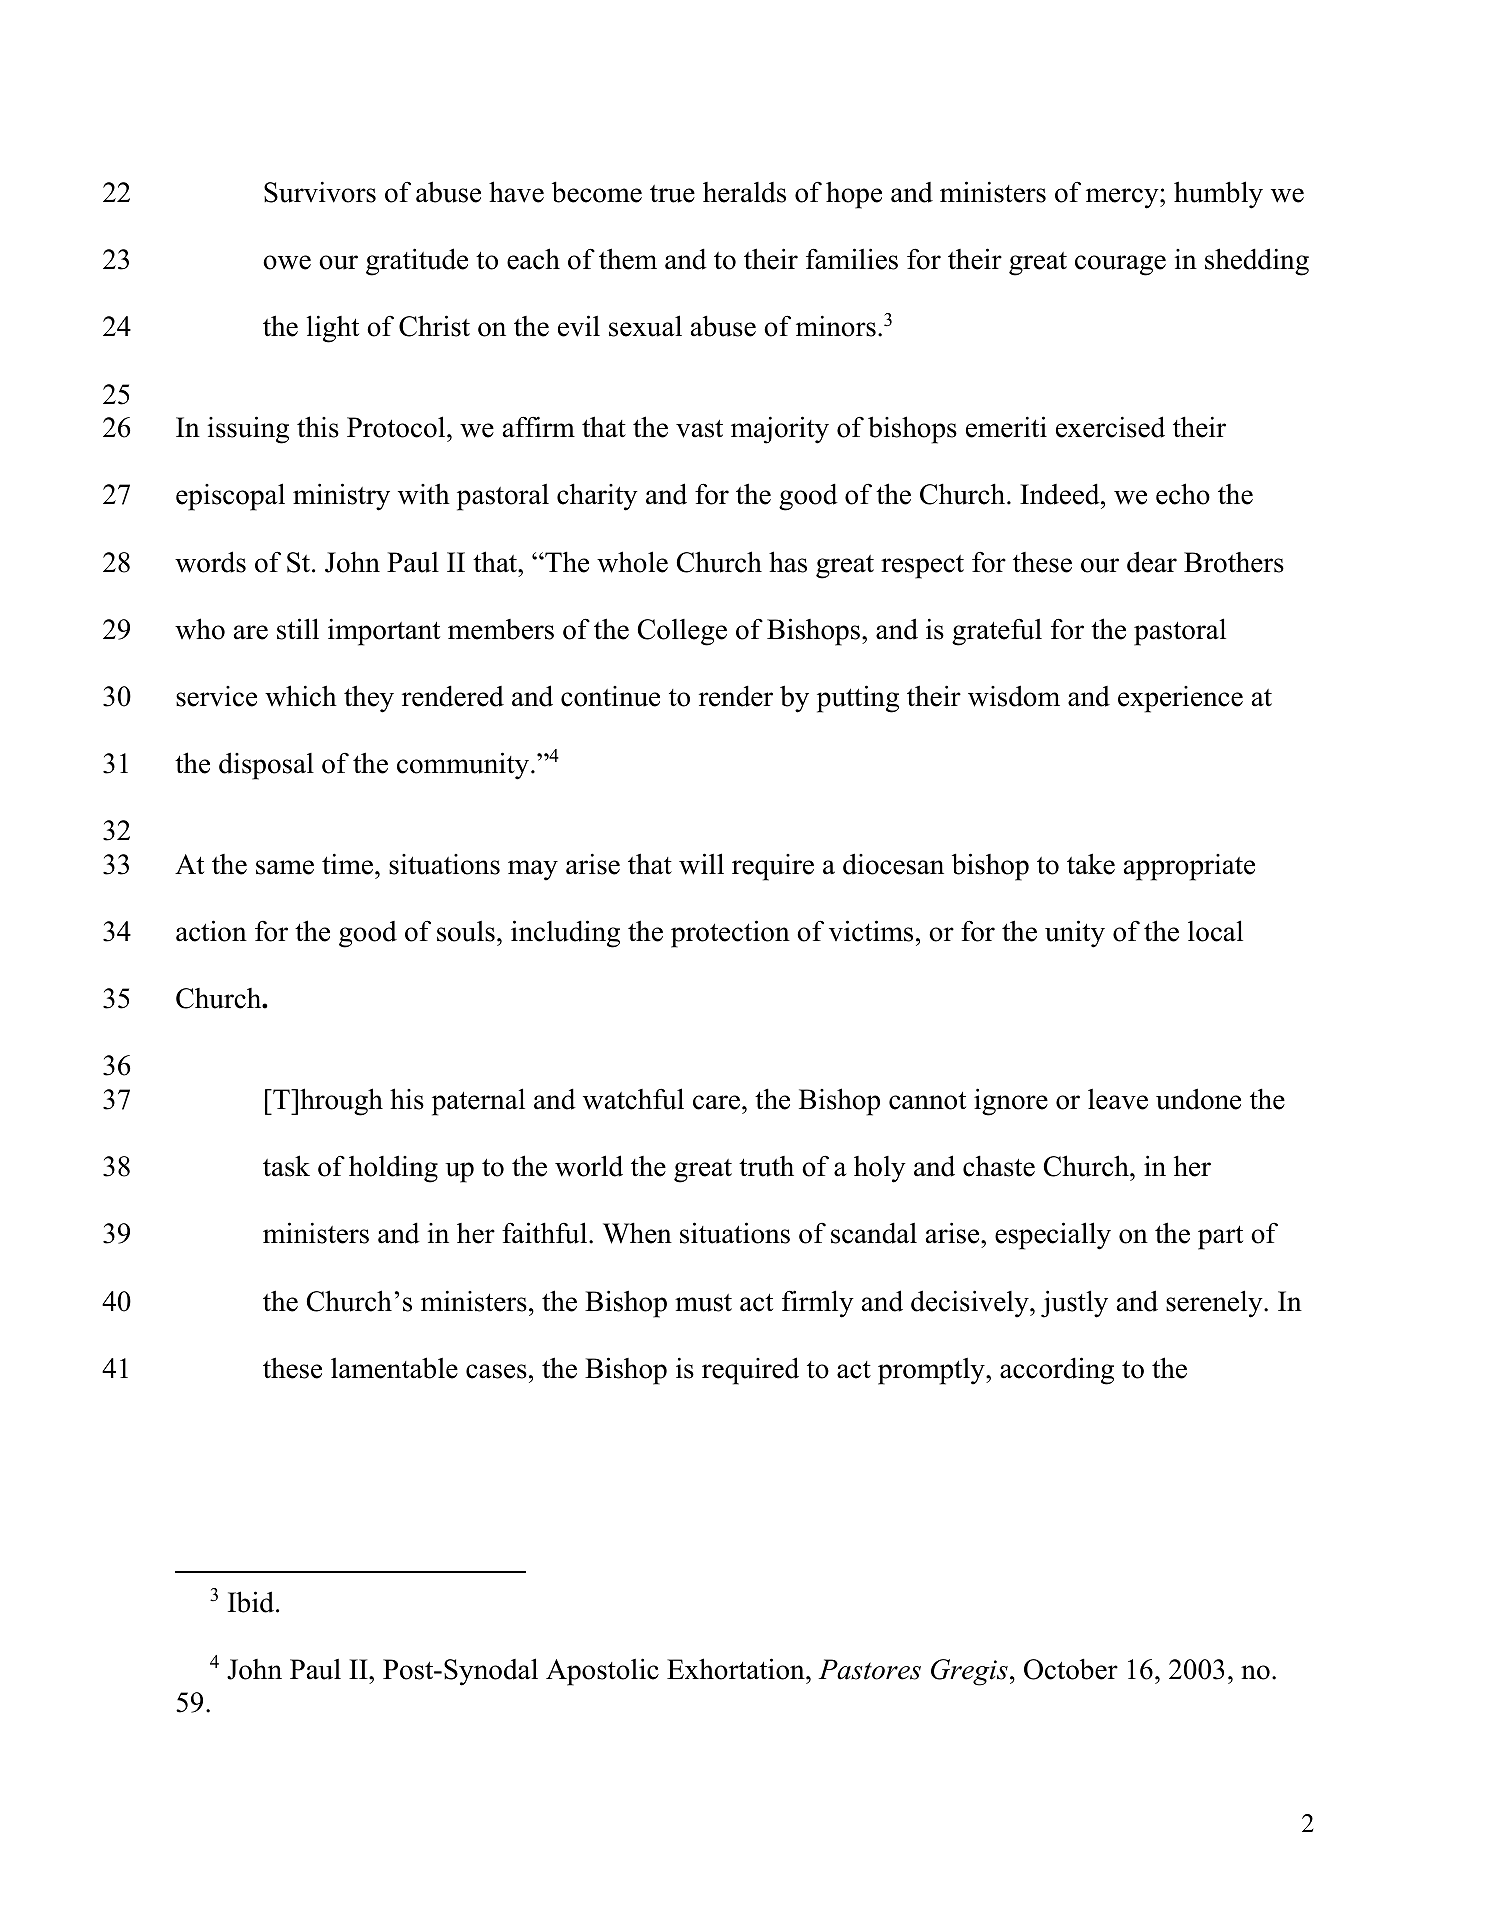 The image size is (1490, 1928). Describe the element at coordinates (744, 192) in the image. I see `heralds` at that location.
